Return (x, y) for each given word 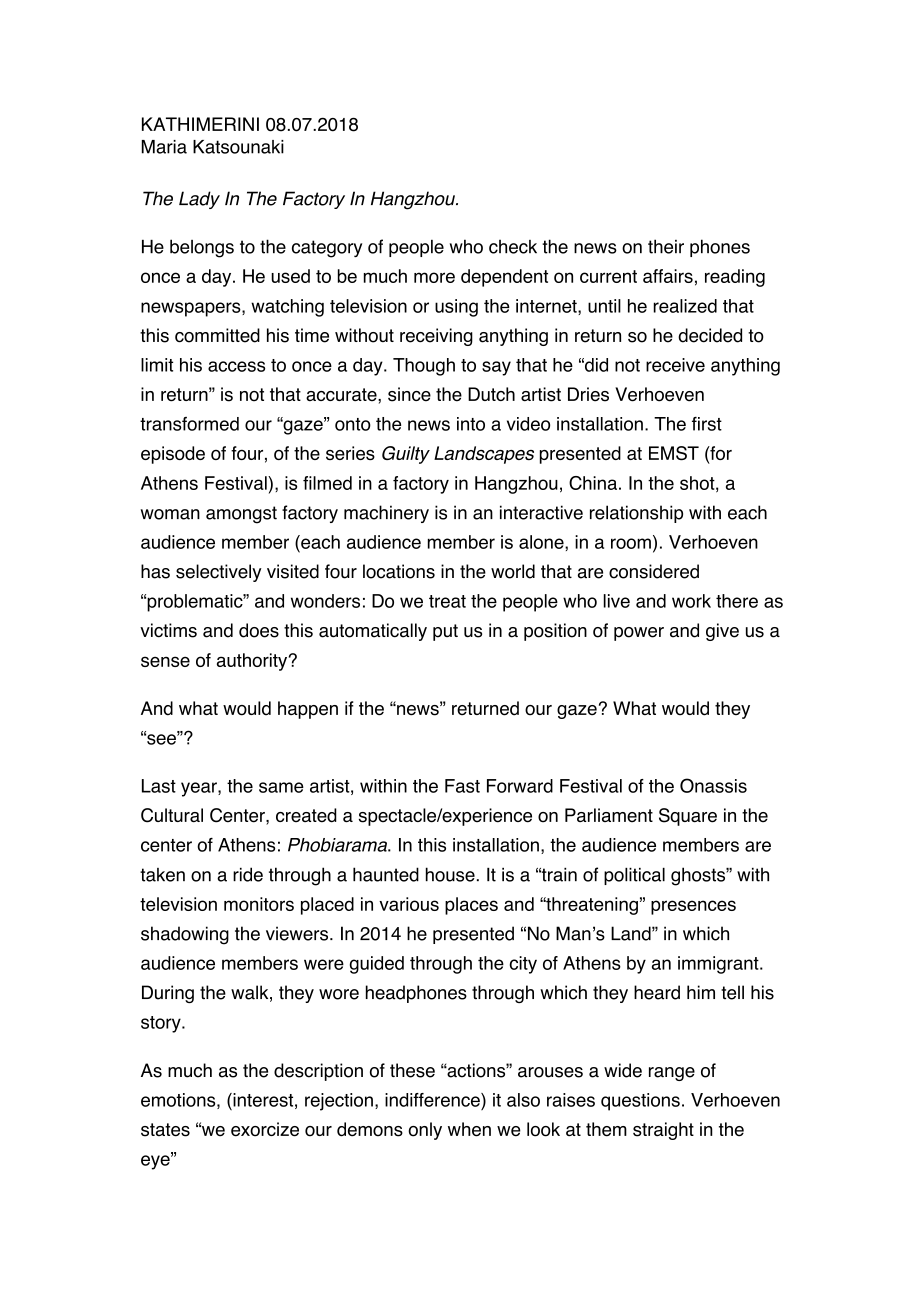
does (259, 630)
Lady (199, 200)
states (165, 1130)
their (666, 246)
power (639, 634)
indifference (433, 1100)
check (513, 246)
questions (640, 1102)
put (445, 632)
